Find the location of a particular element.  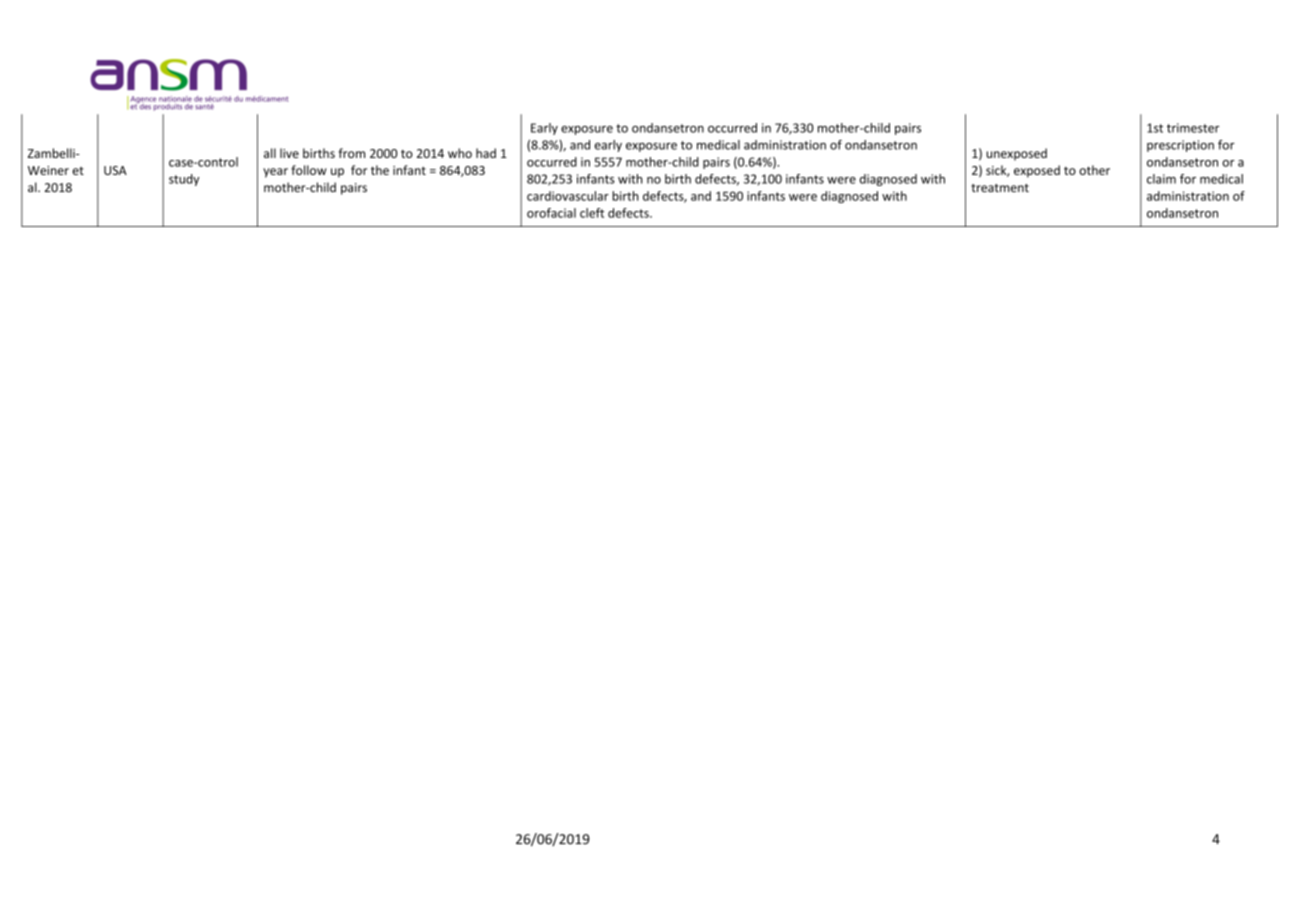

all is located at coordinates (270, 153).
